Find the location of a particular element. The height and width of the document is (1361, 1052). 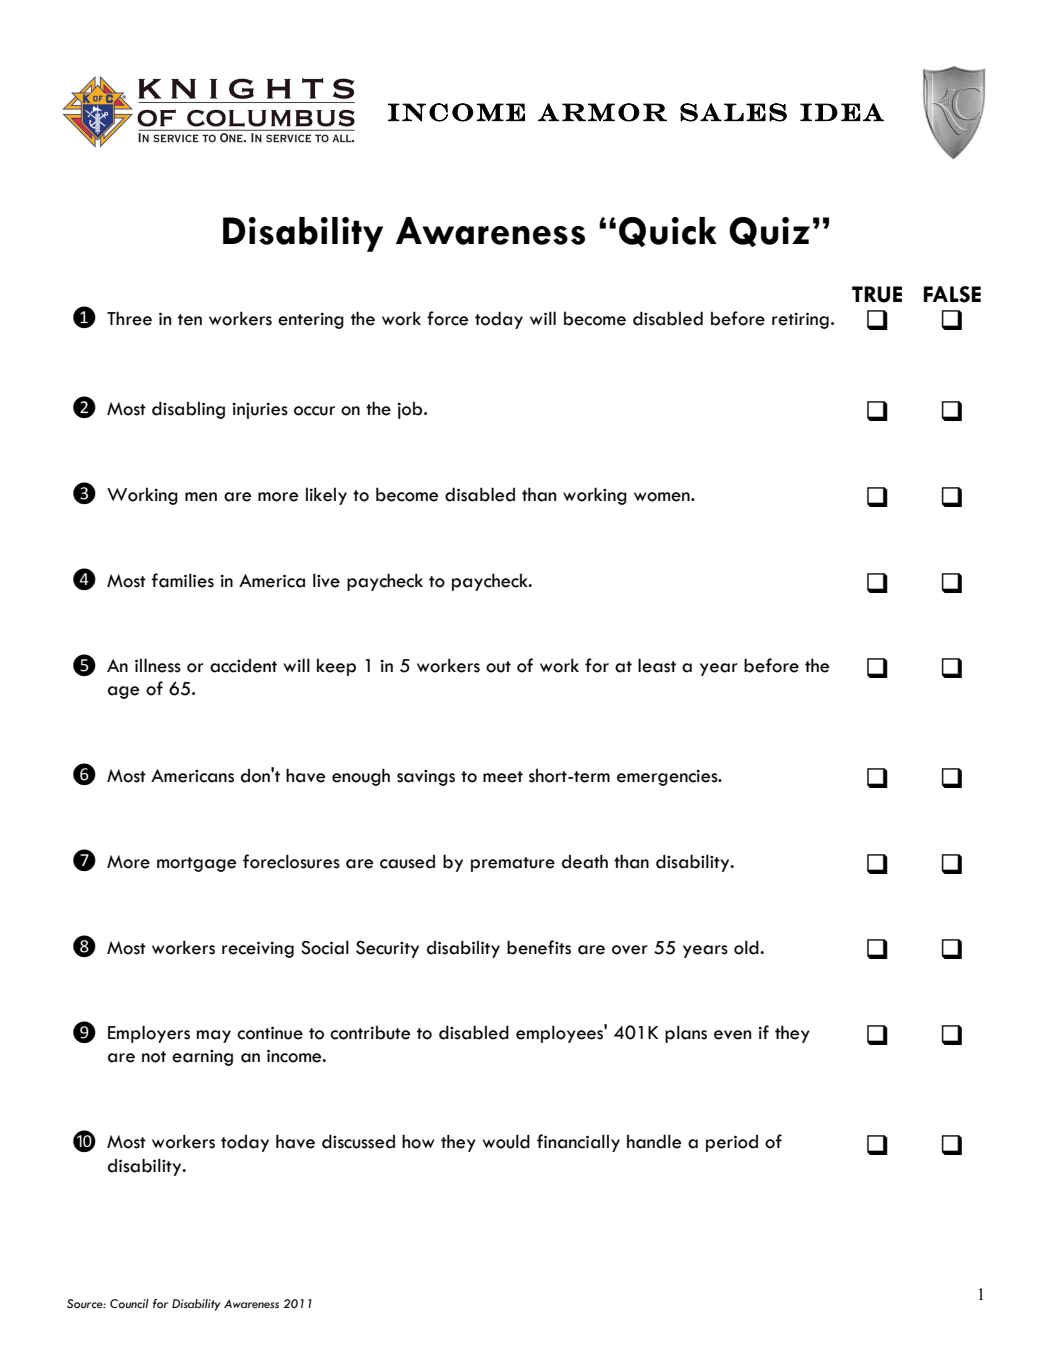

period is located at coordinates (732, 1143).
